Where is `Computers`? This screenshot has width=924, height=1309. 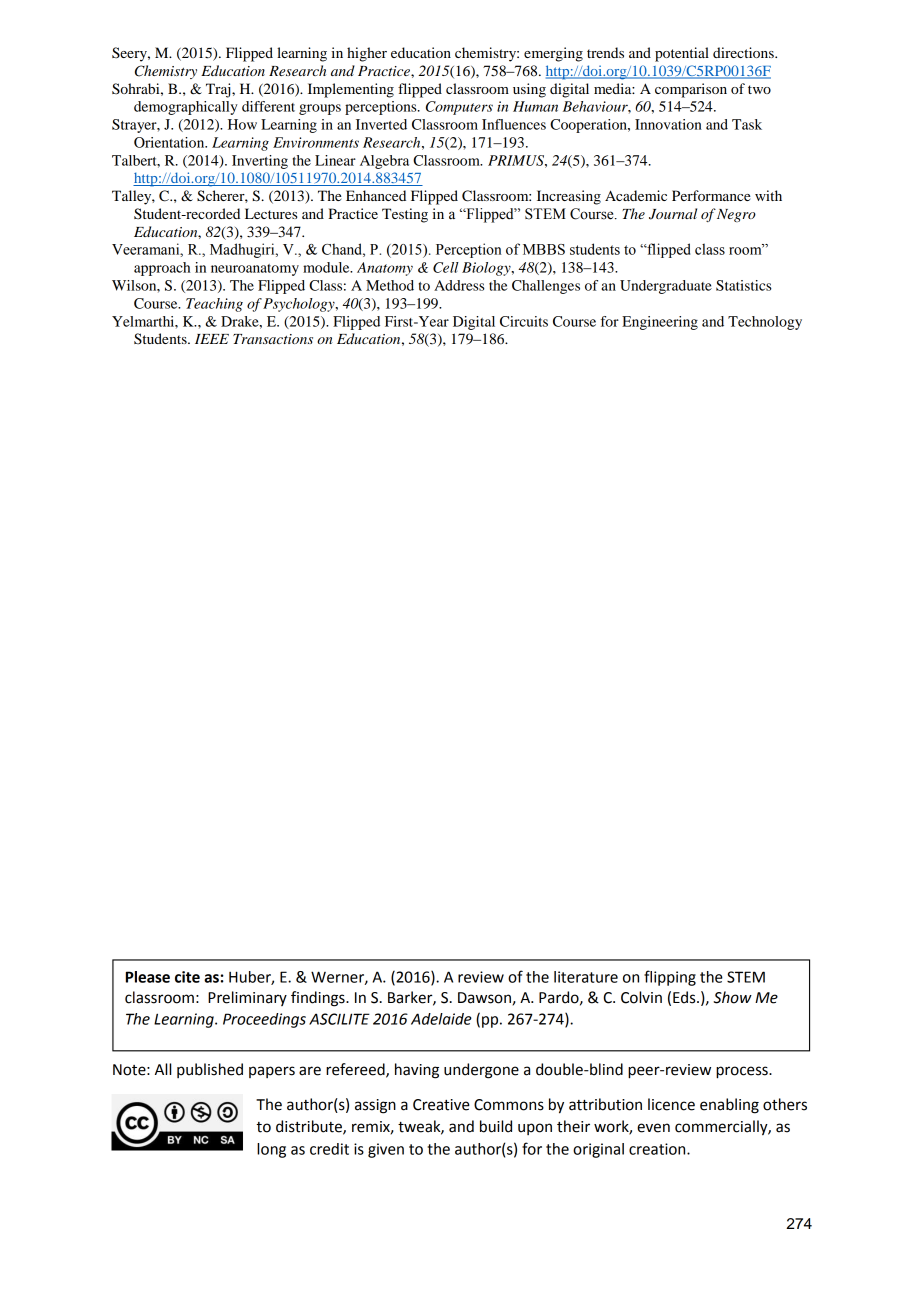
Computers is located at coordinates (459, 108).
